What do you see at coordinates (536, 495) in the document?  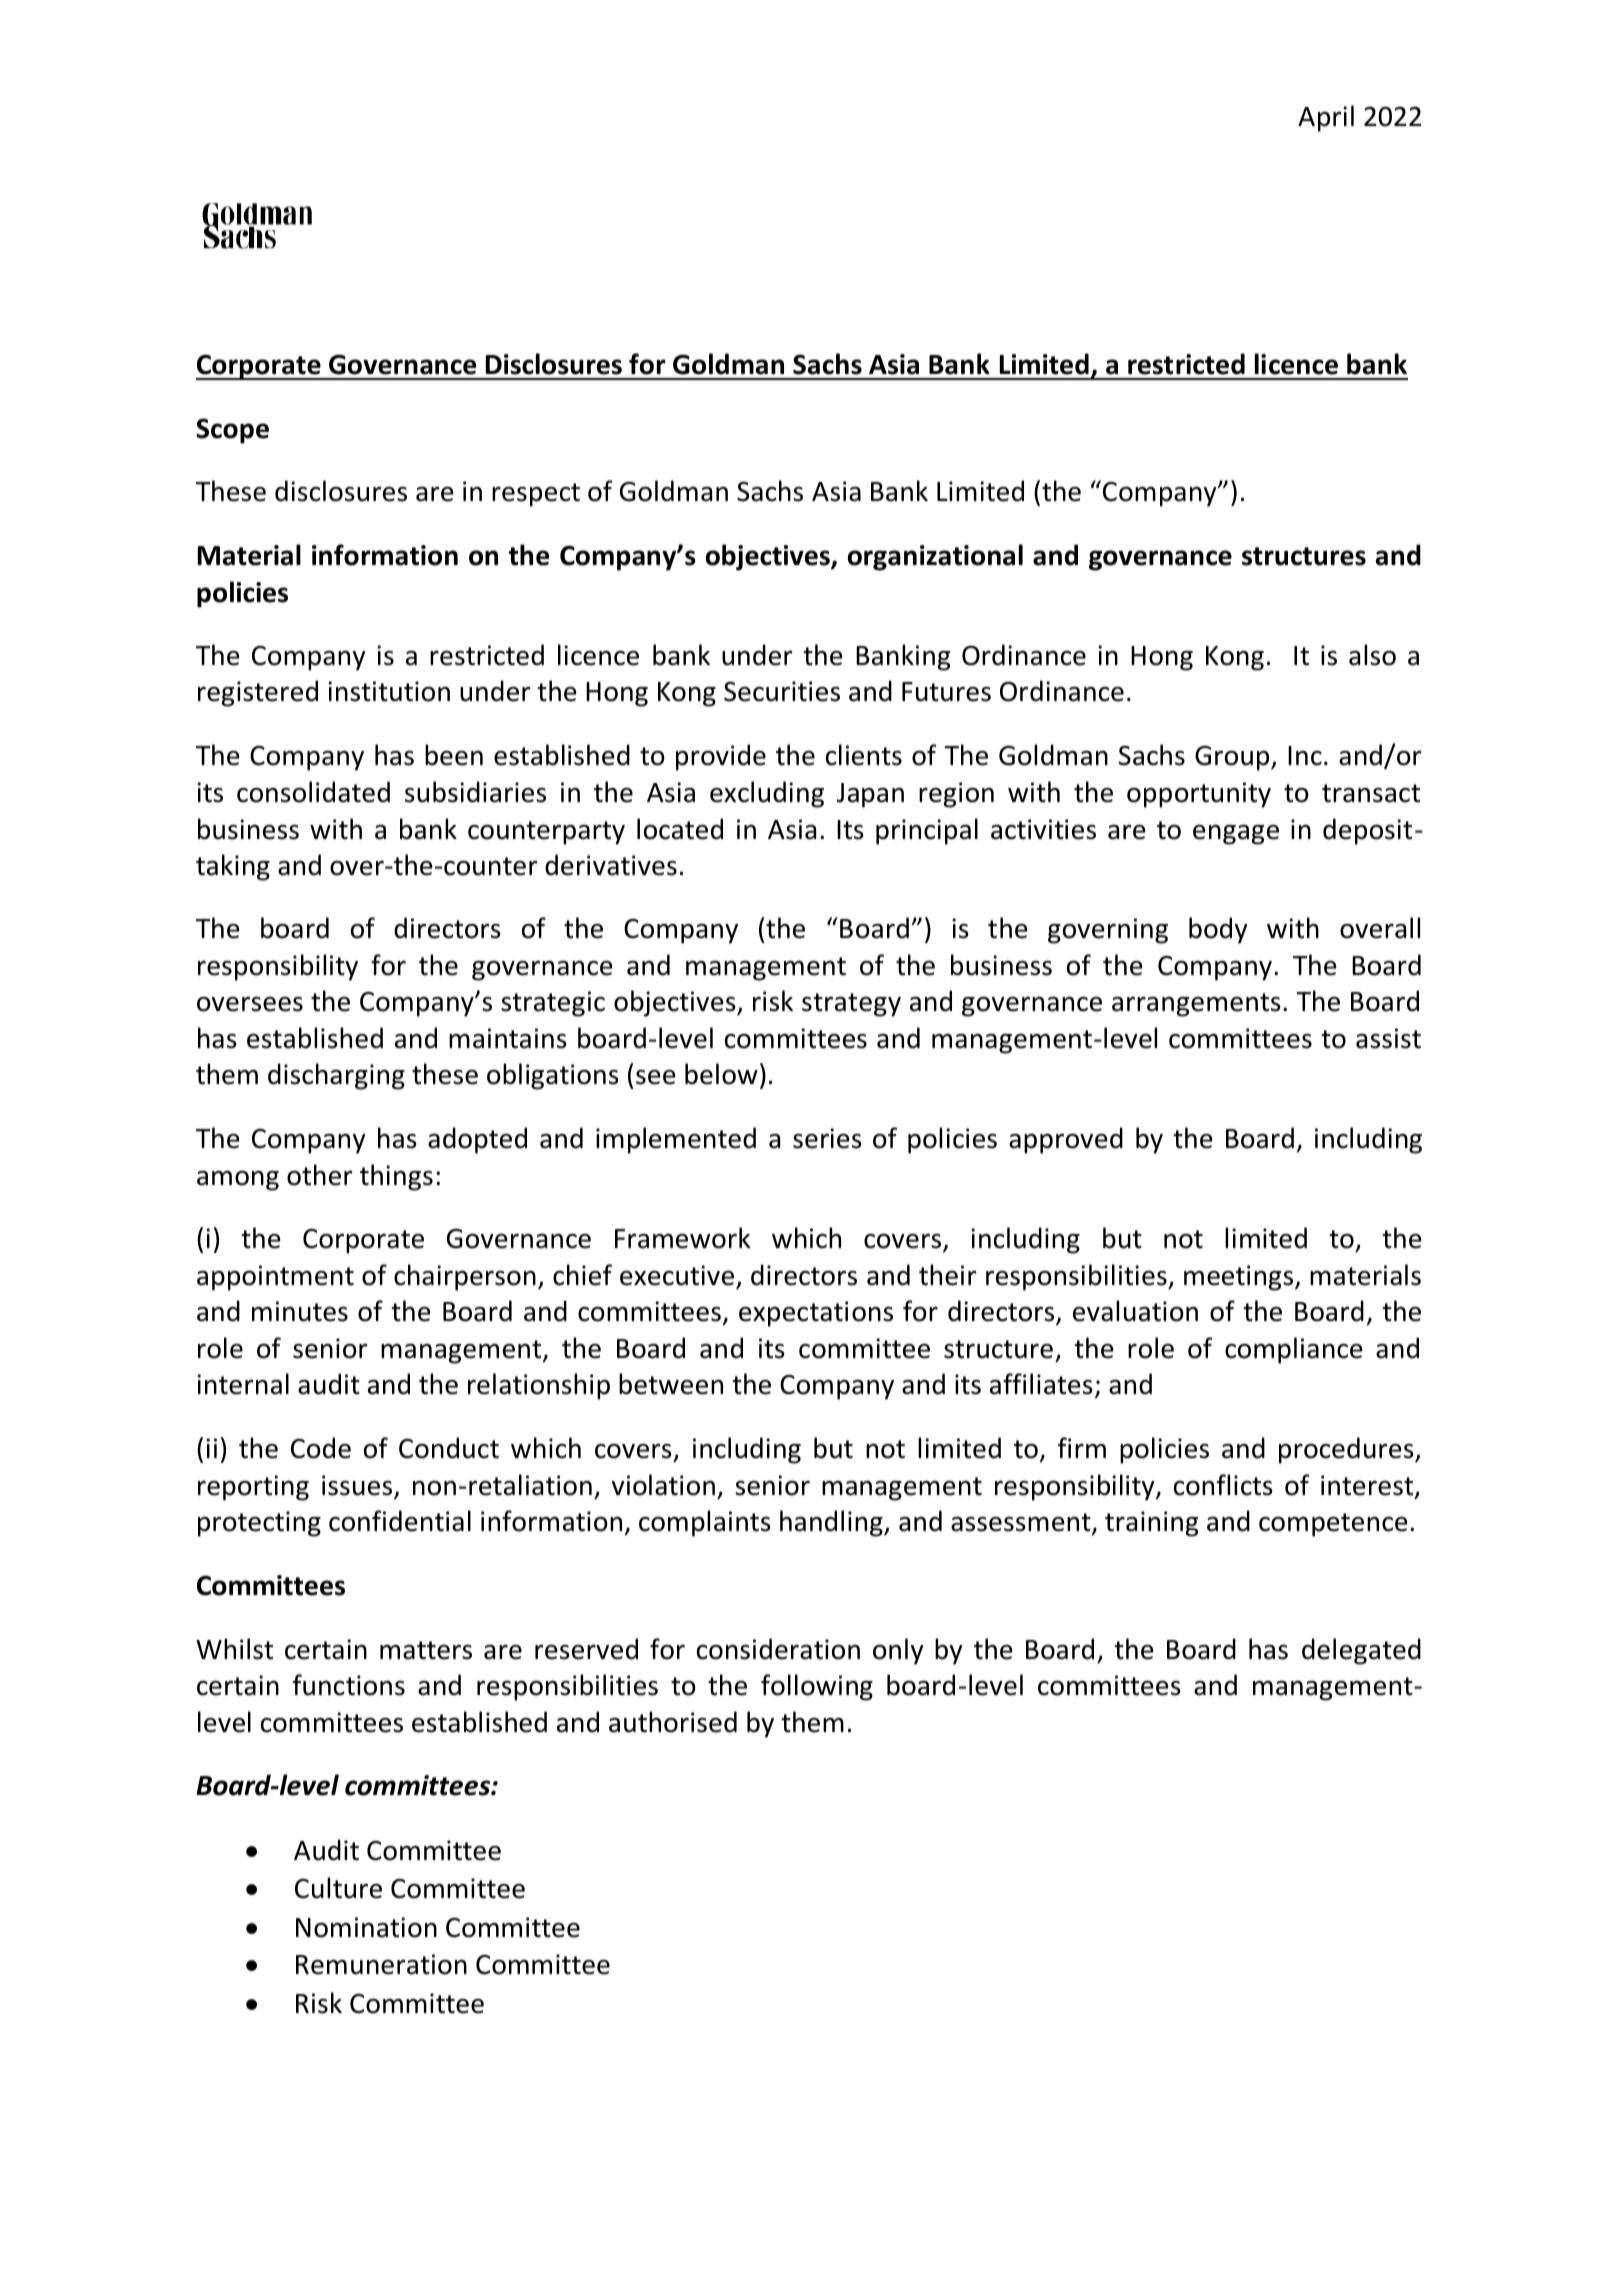 I see `respect` at bounding box center [536, 495].
